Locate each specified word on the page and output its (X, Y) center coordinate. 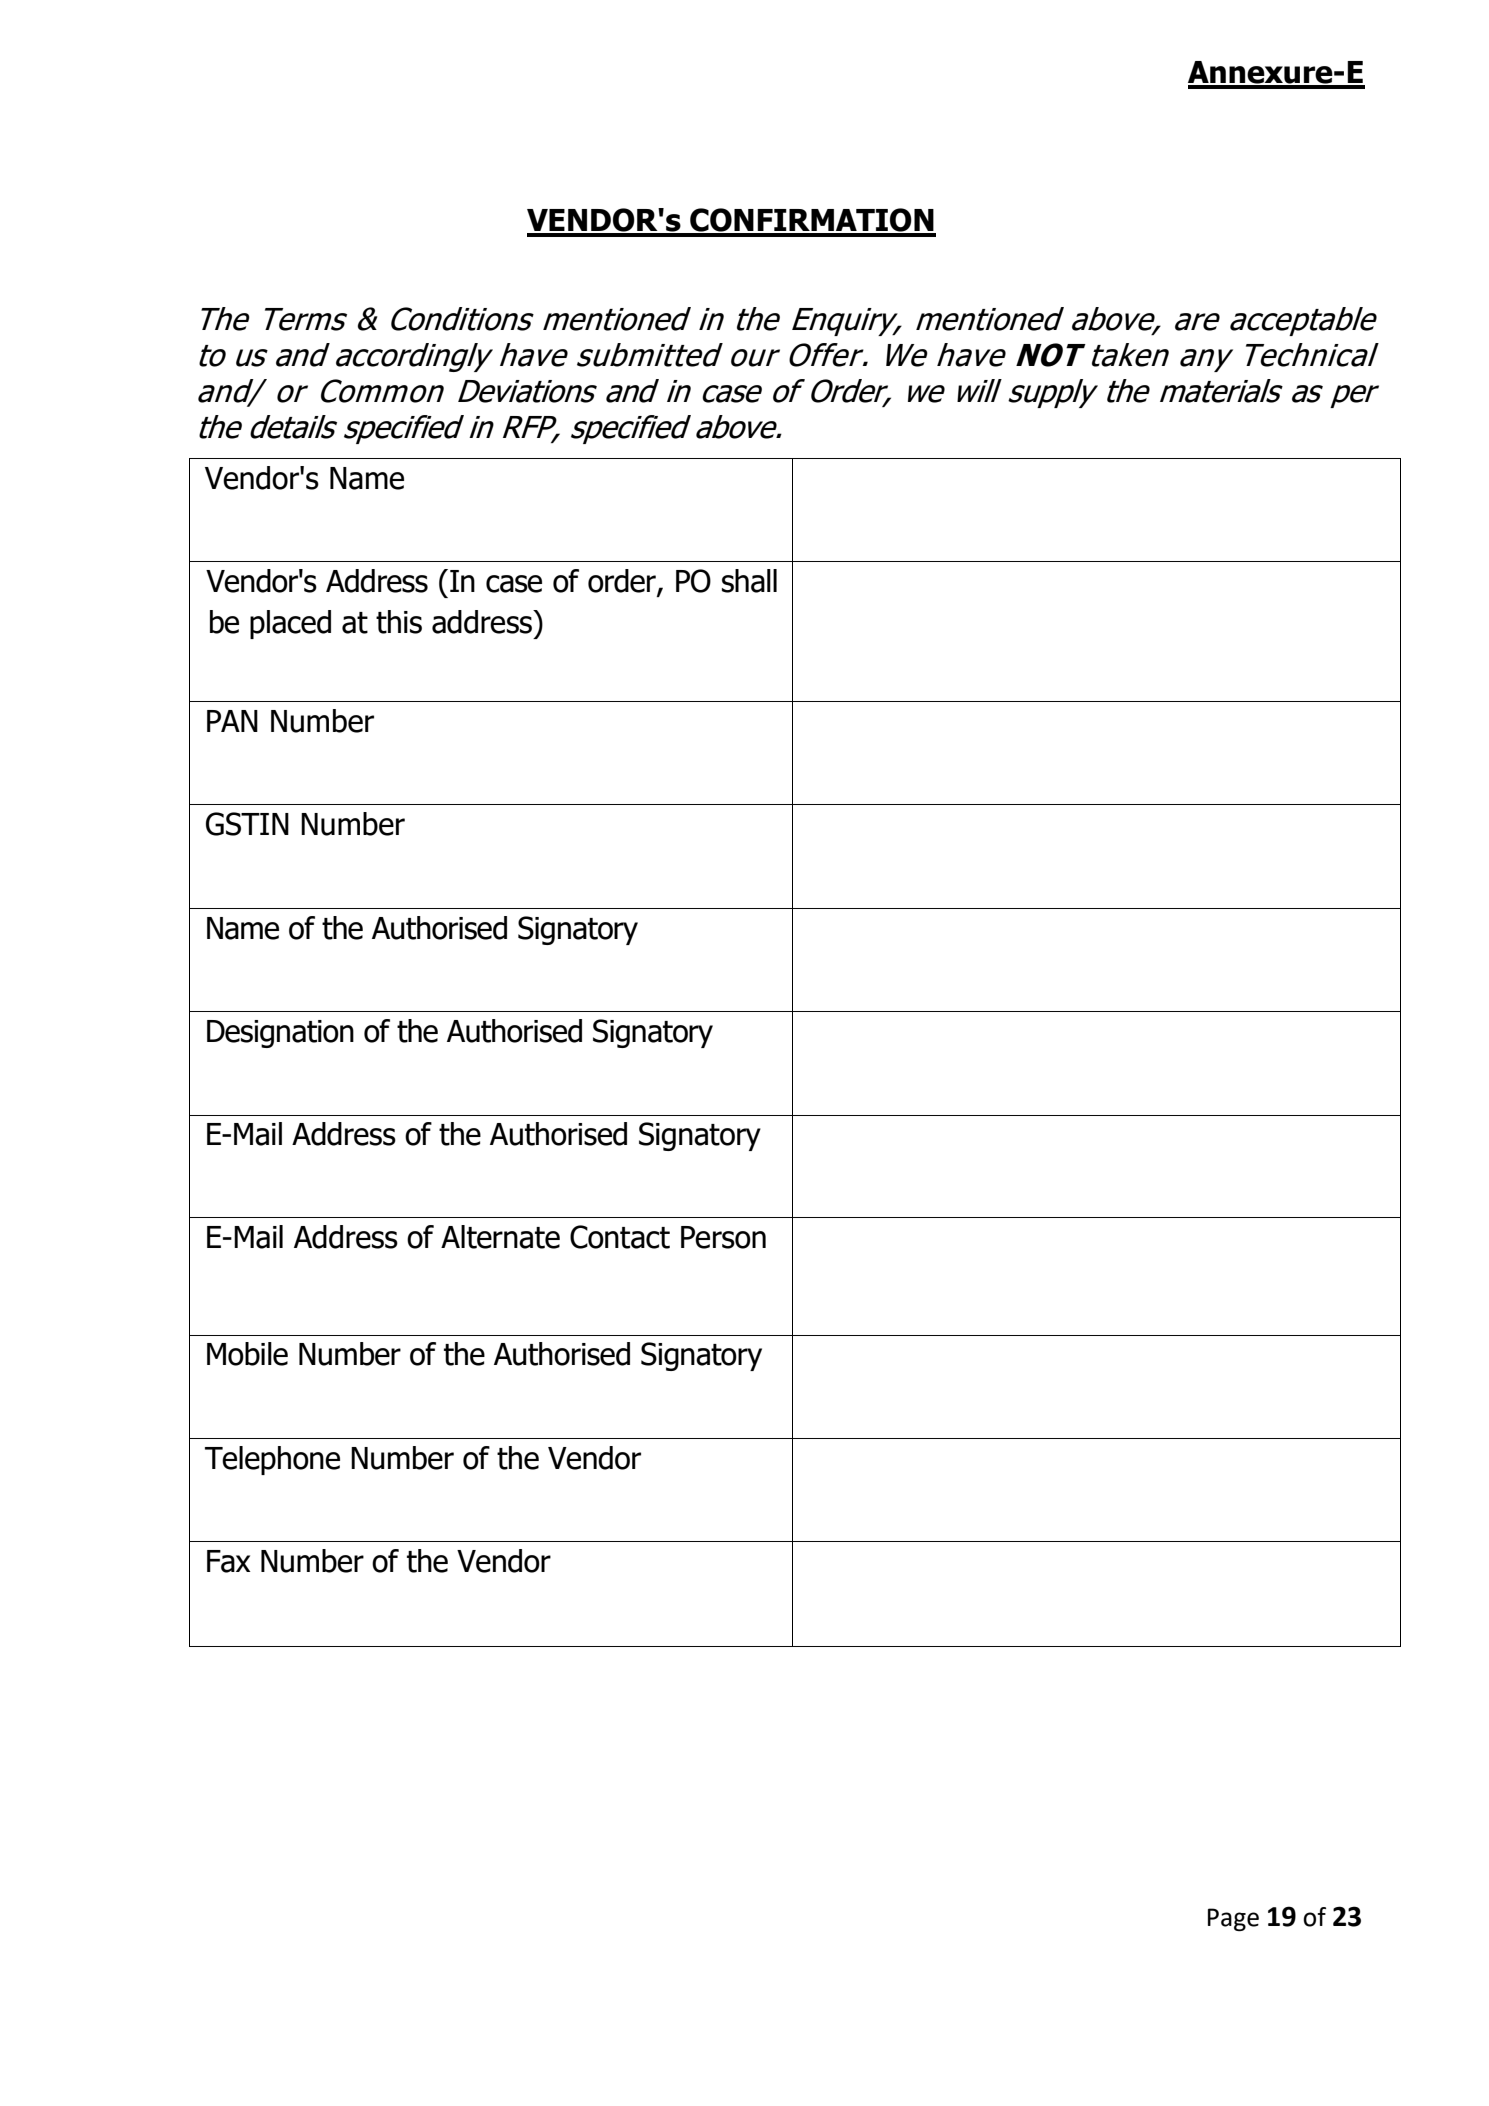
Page (1233, 1919)
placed (290, 624)
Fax (229, 1561)
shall (749, 581)
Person (723, 1237)
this (399, 622)
